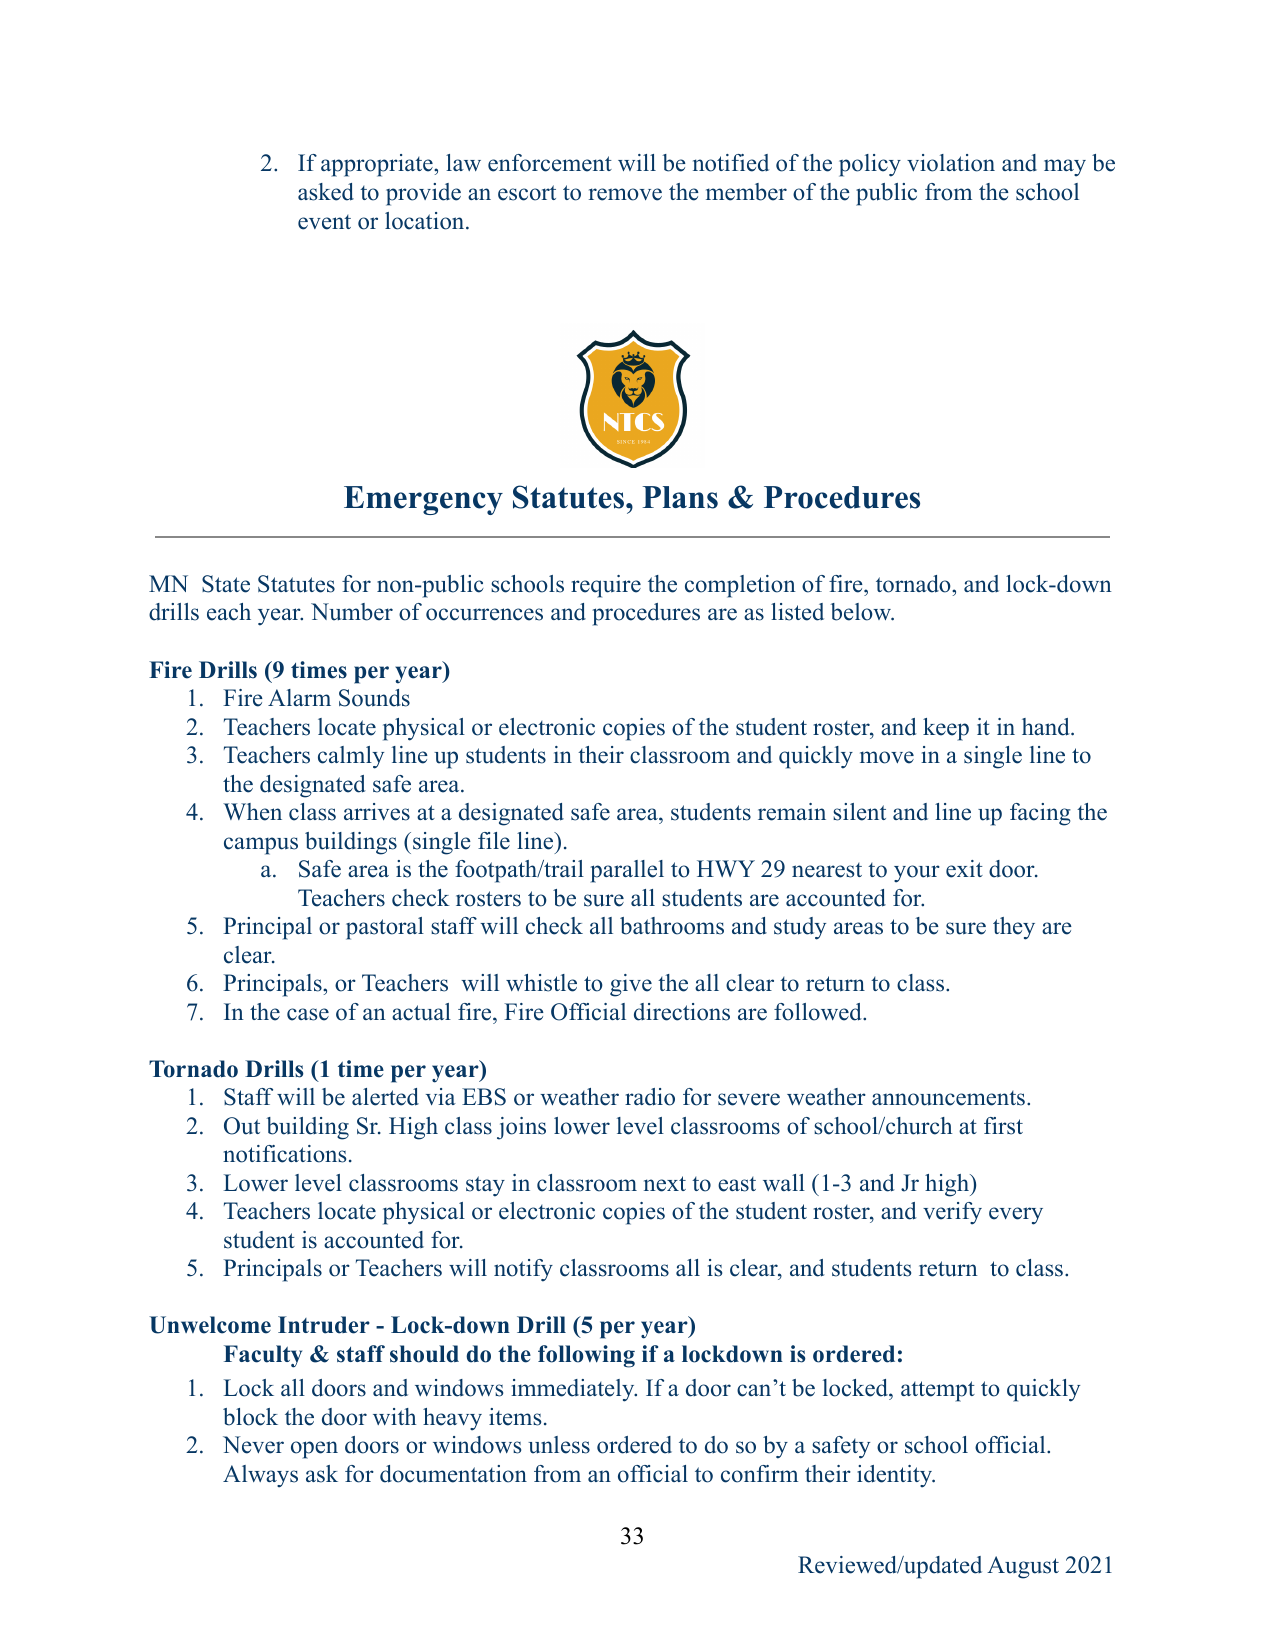  What do you see at coordinates (951, 163) in the screenshot?
I see `violation` at bounding box center [951, 163].
